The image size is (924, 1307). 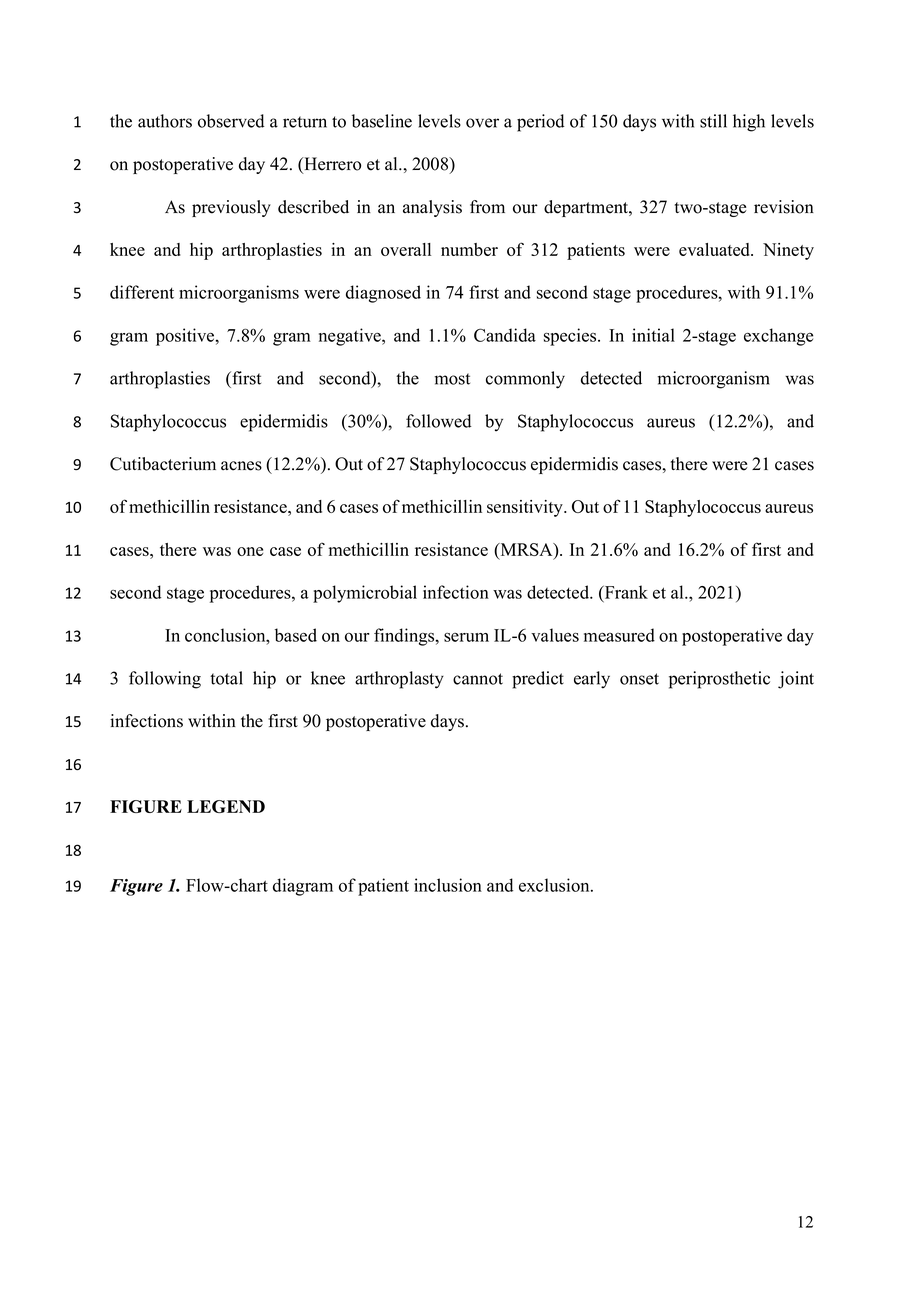 I want to click on onset, so click(x=639, y=679).
